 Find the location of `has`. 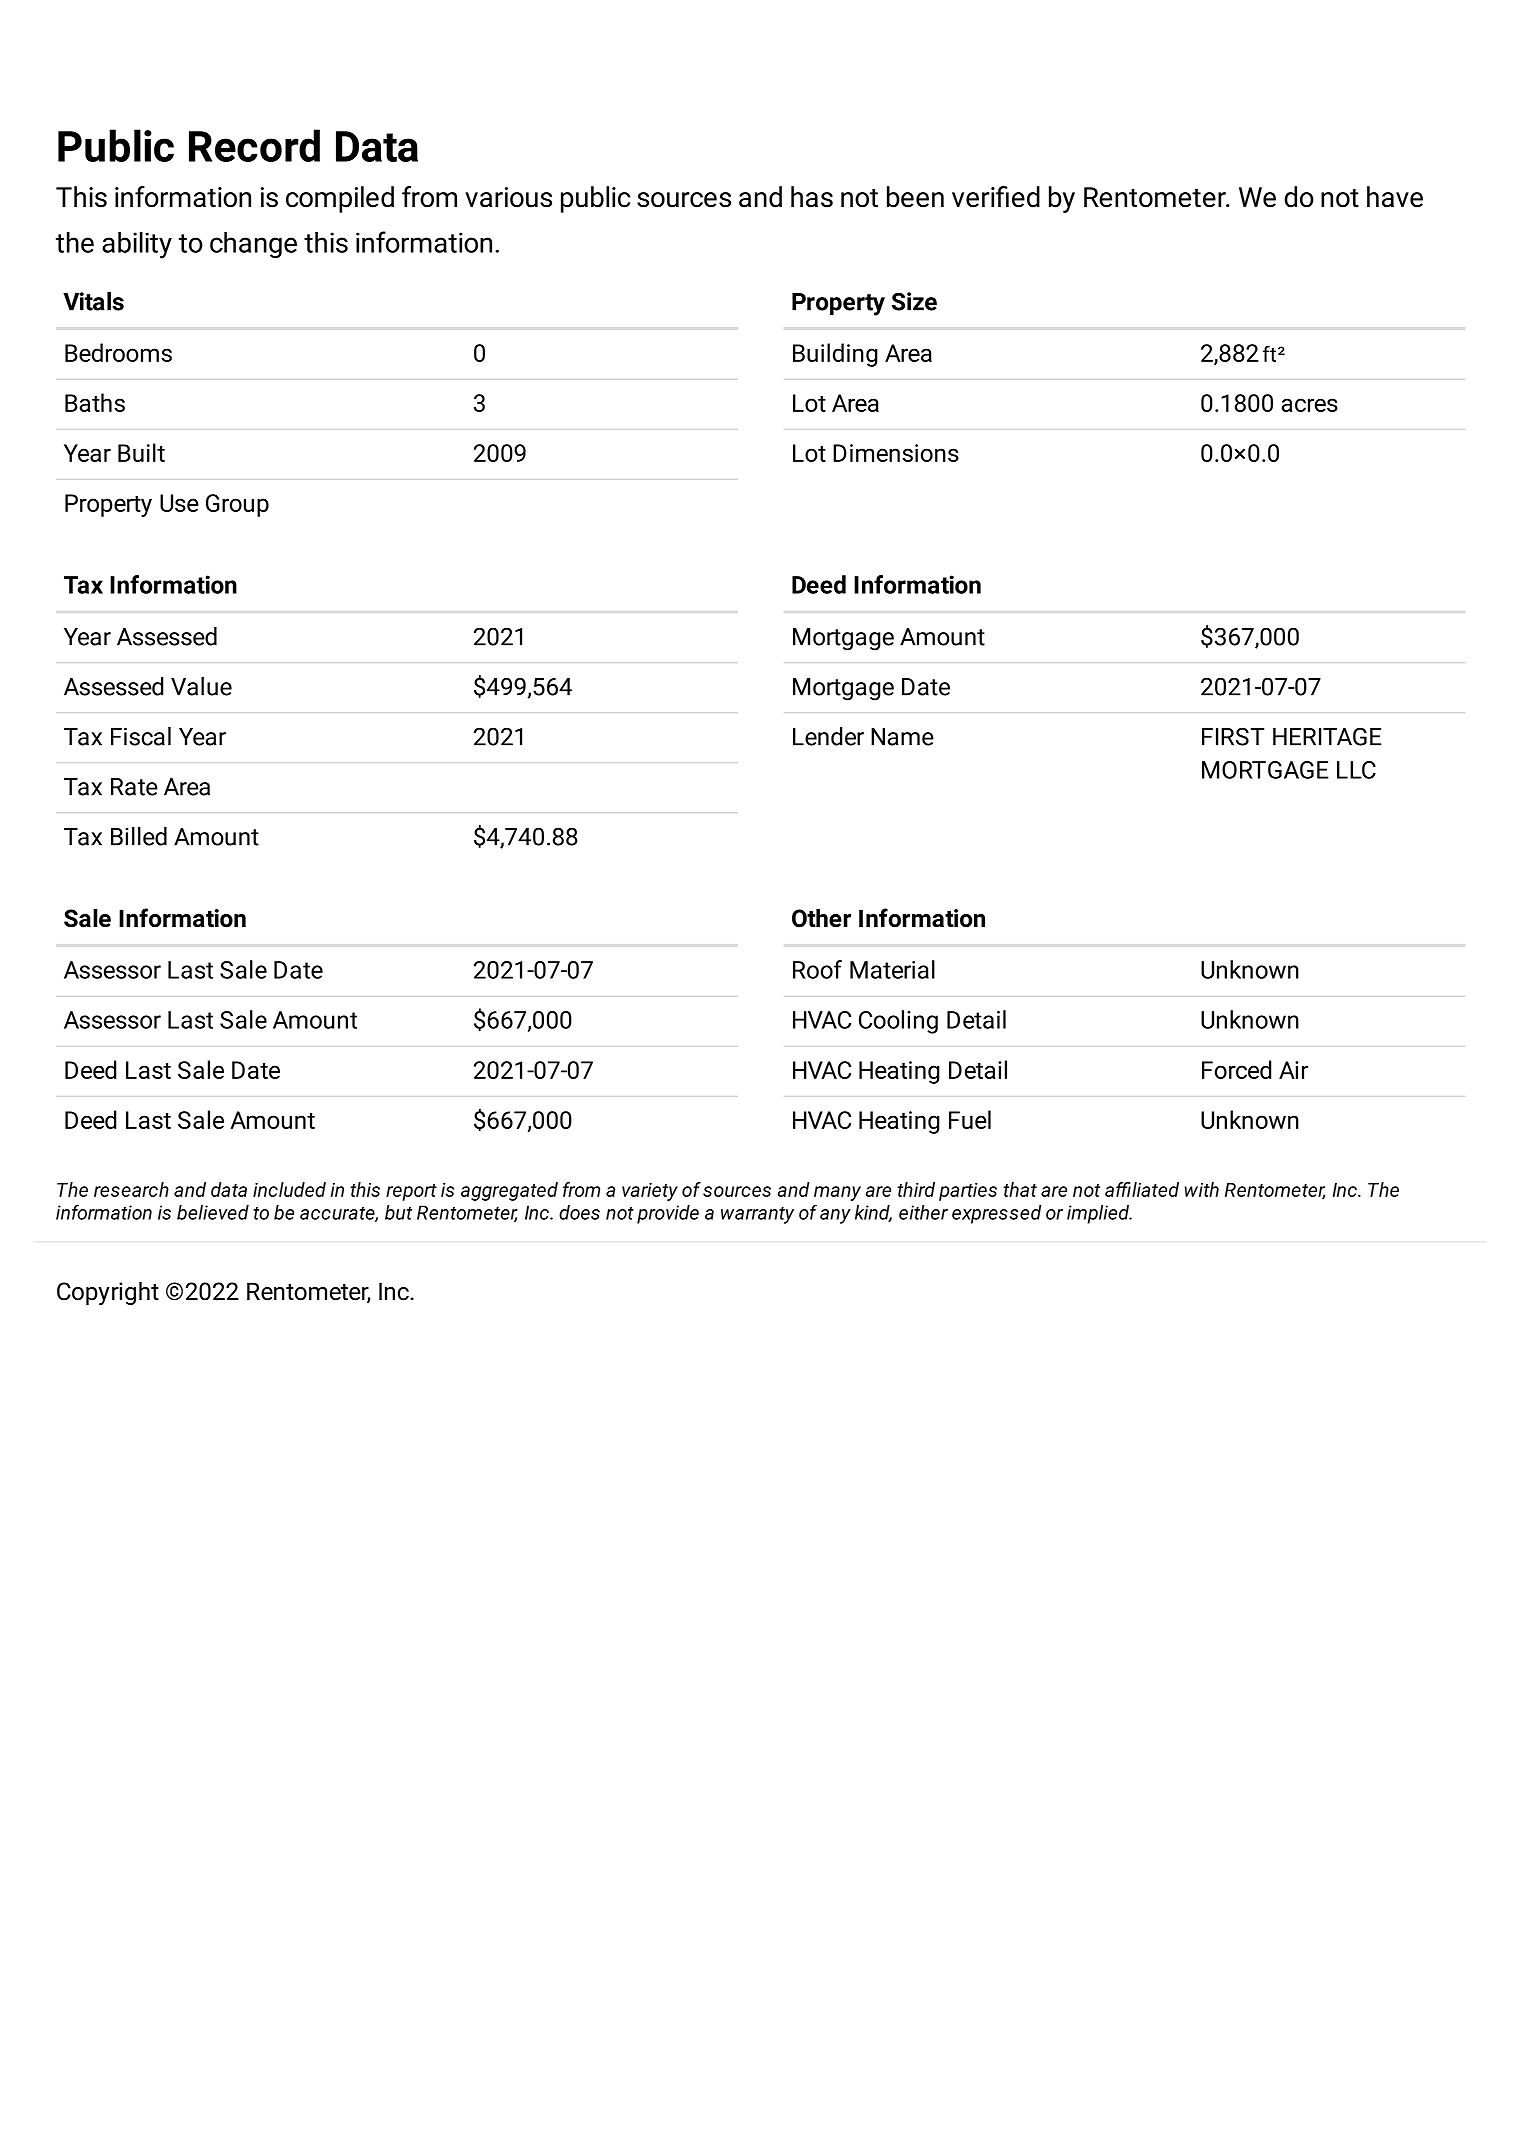

has is located at coordinates (812, 197).
